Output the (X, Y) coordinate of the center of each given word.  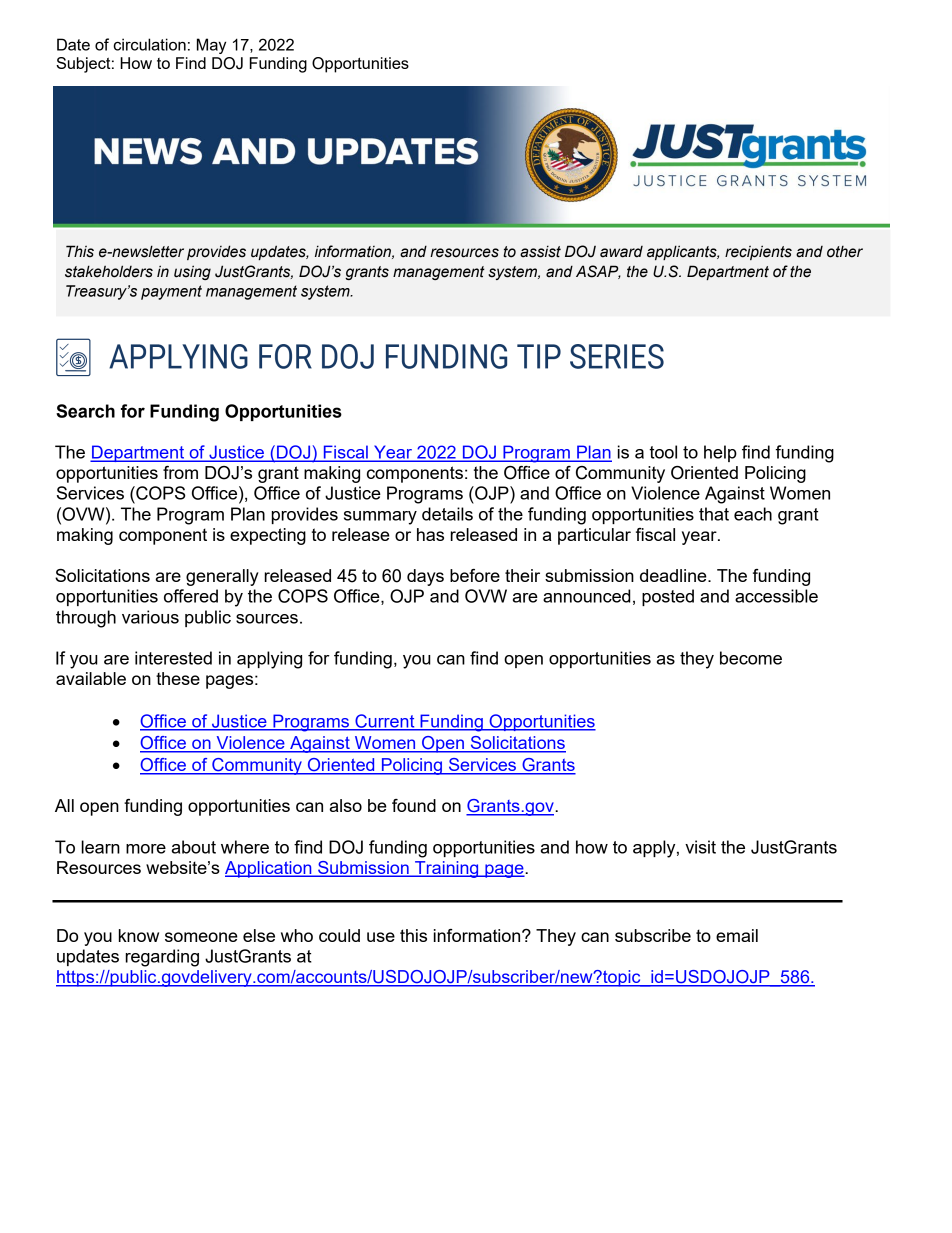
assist (540, 251)
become (751, 658)
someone (201, 937)
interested (173, 658)
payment (171, 292)
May (211, 46)
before (475, 575)
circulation (149, 44)
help (720, 453)
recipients (758, 252)
